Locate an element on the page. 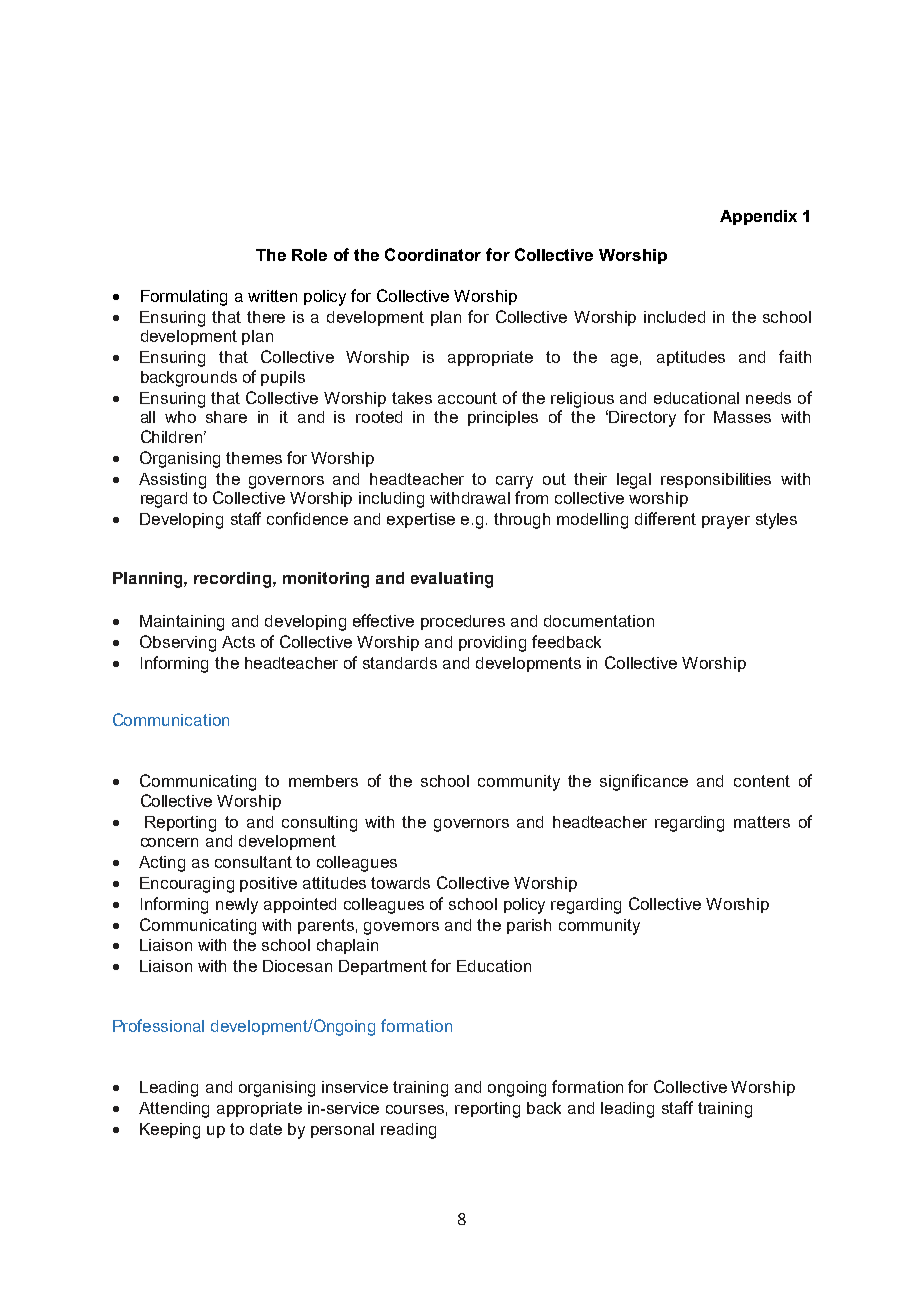  recording is located at coordinates (234, 580).
